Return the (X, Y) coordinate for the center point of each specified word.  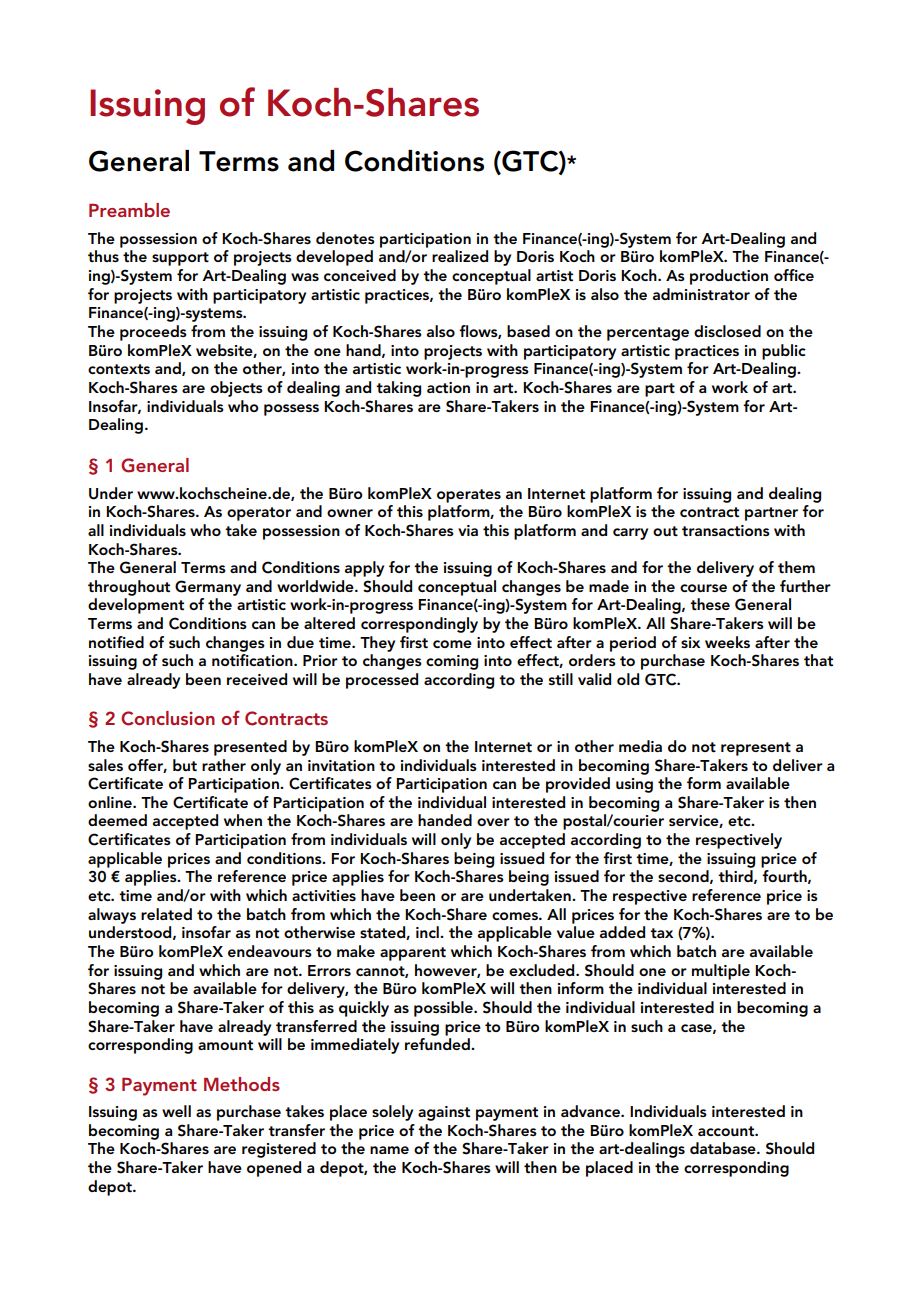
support (180, 259)
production (729, 277)
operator (259, 514)
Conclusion (168, 718)
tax (661, 933)
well (176, 1111)
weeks (727, 642)
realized (460, 256)
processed (382, 681)
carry (630, 534)
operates (469, 496)
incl (428, 932)
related (166, 914)
